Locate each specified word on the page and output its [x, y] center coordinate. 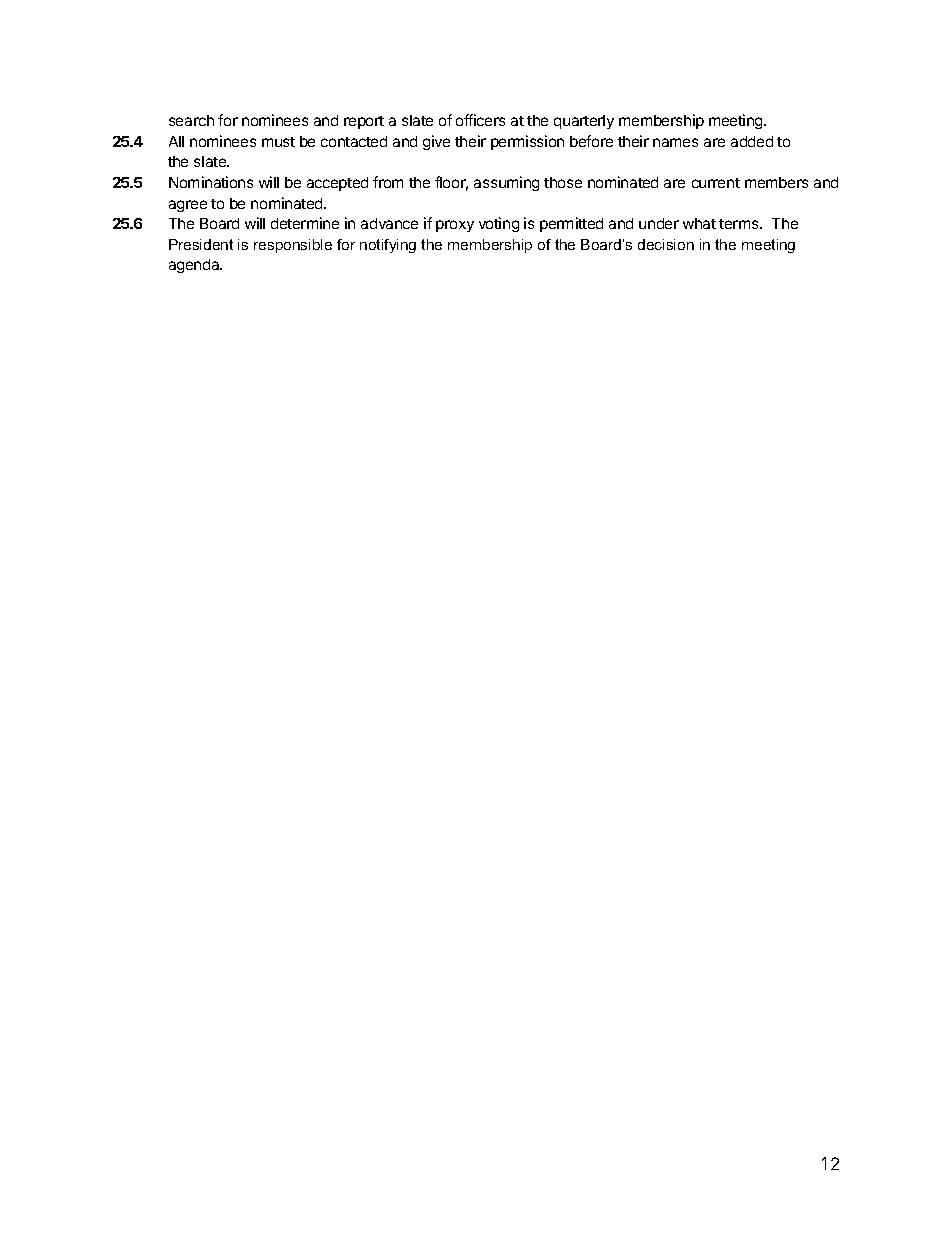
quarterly [584, 122]
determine [305, 223]
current [716, 183]
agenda [195, 266]
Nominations [211, 182]
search [191, 120]
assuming [506, 183]
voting [499, 224]
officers [480, 120]
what [699, 223]
